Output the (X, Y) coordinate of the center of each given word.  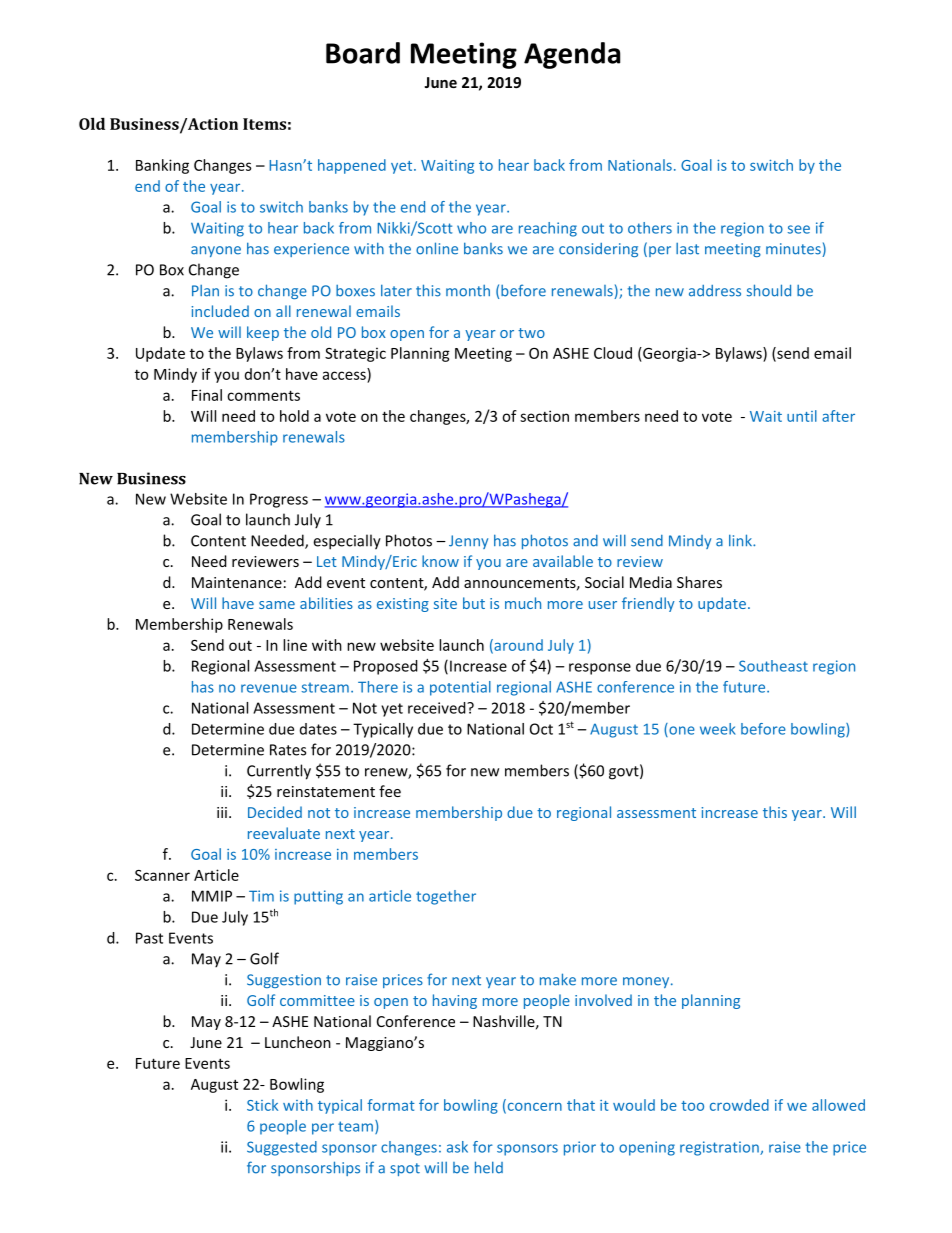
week (718, 729)
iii (222, 812)
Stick (262, 1105)
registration (720, 1148)
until (802, 416)
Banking (162, 166)
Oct (541, 729)
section (544, 416)
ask (457, 1147)
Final (207, 395)
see (799, 229)
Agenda (572, 55)
